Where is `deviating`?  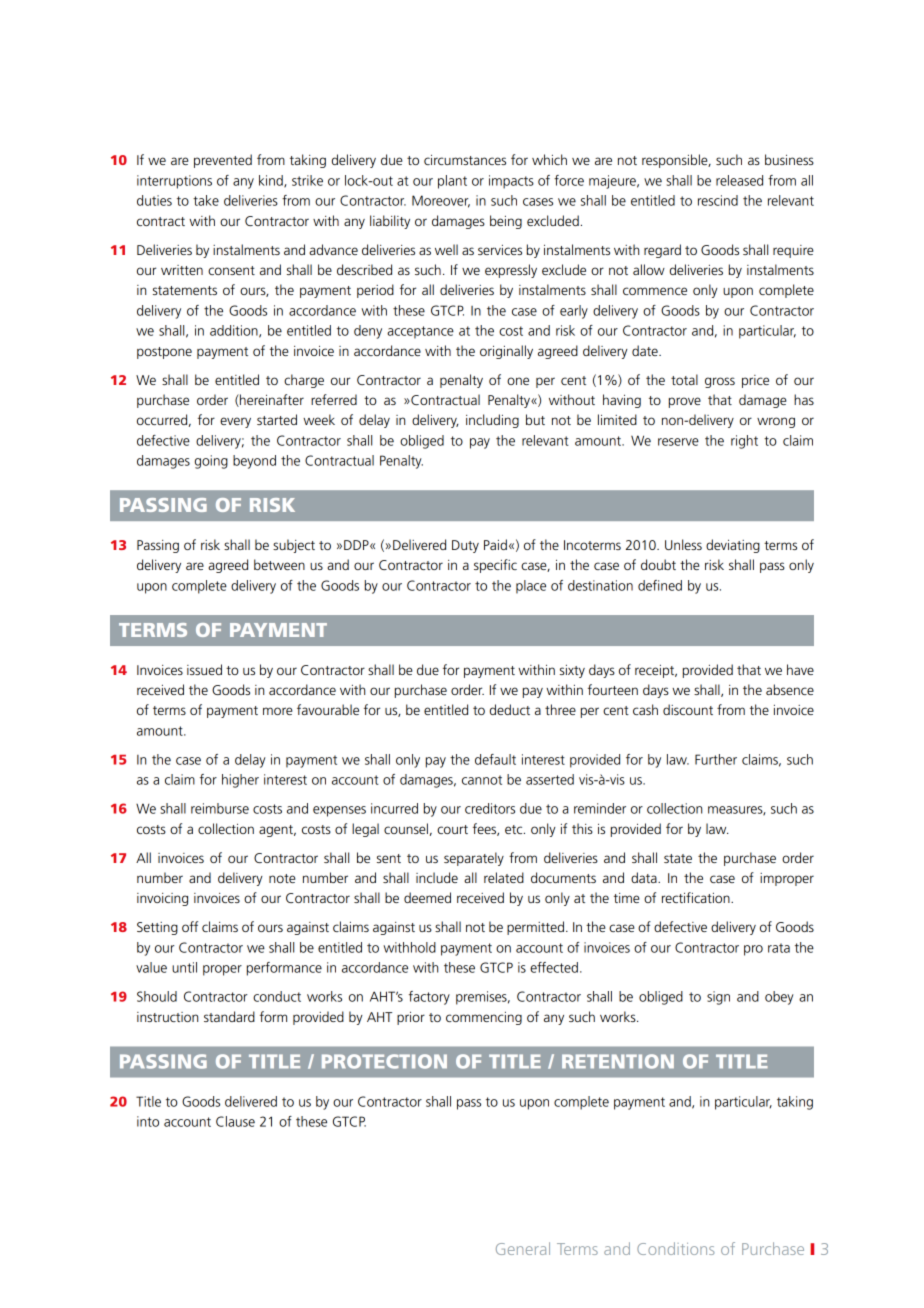
deviating is located at coordinates (733, 546).
